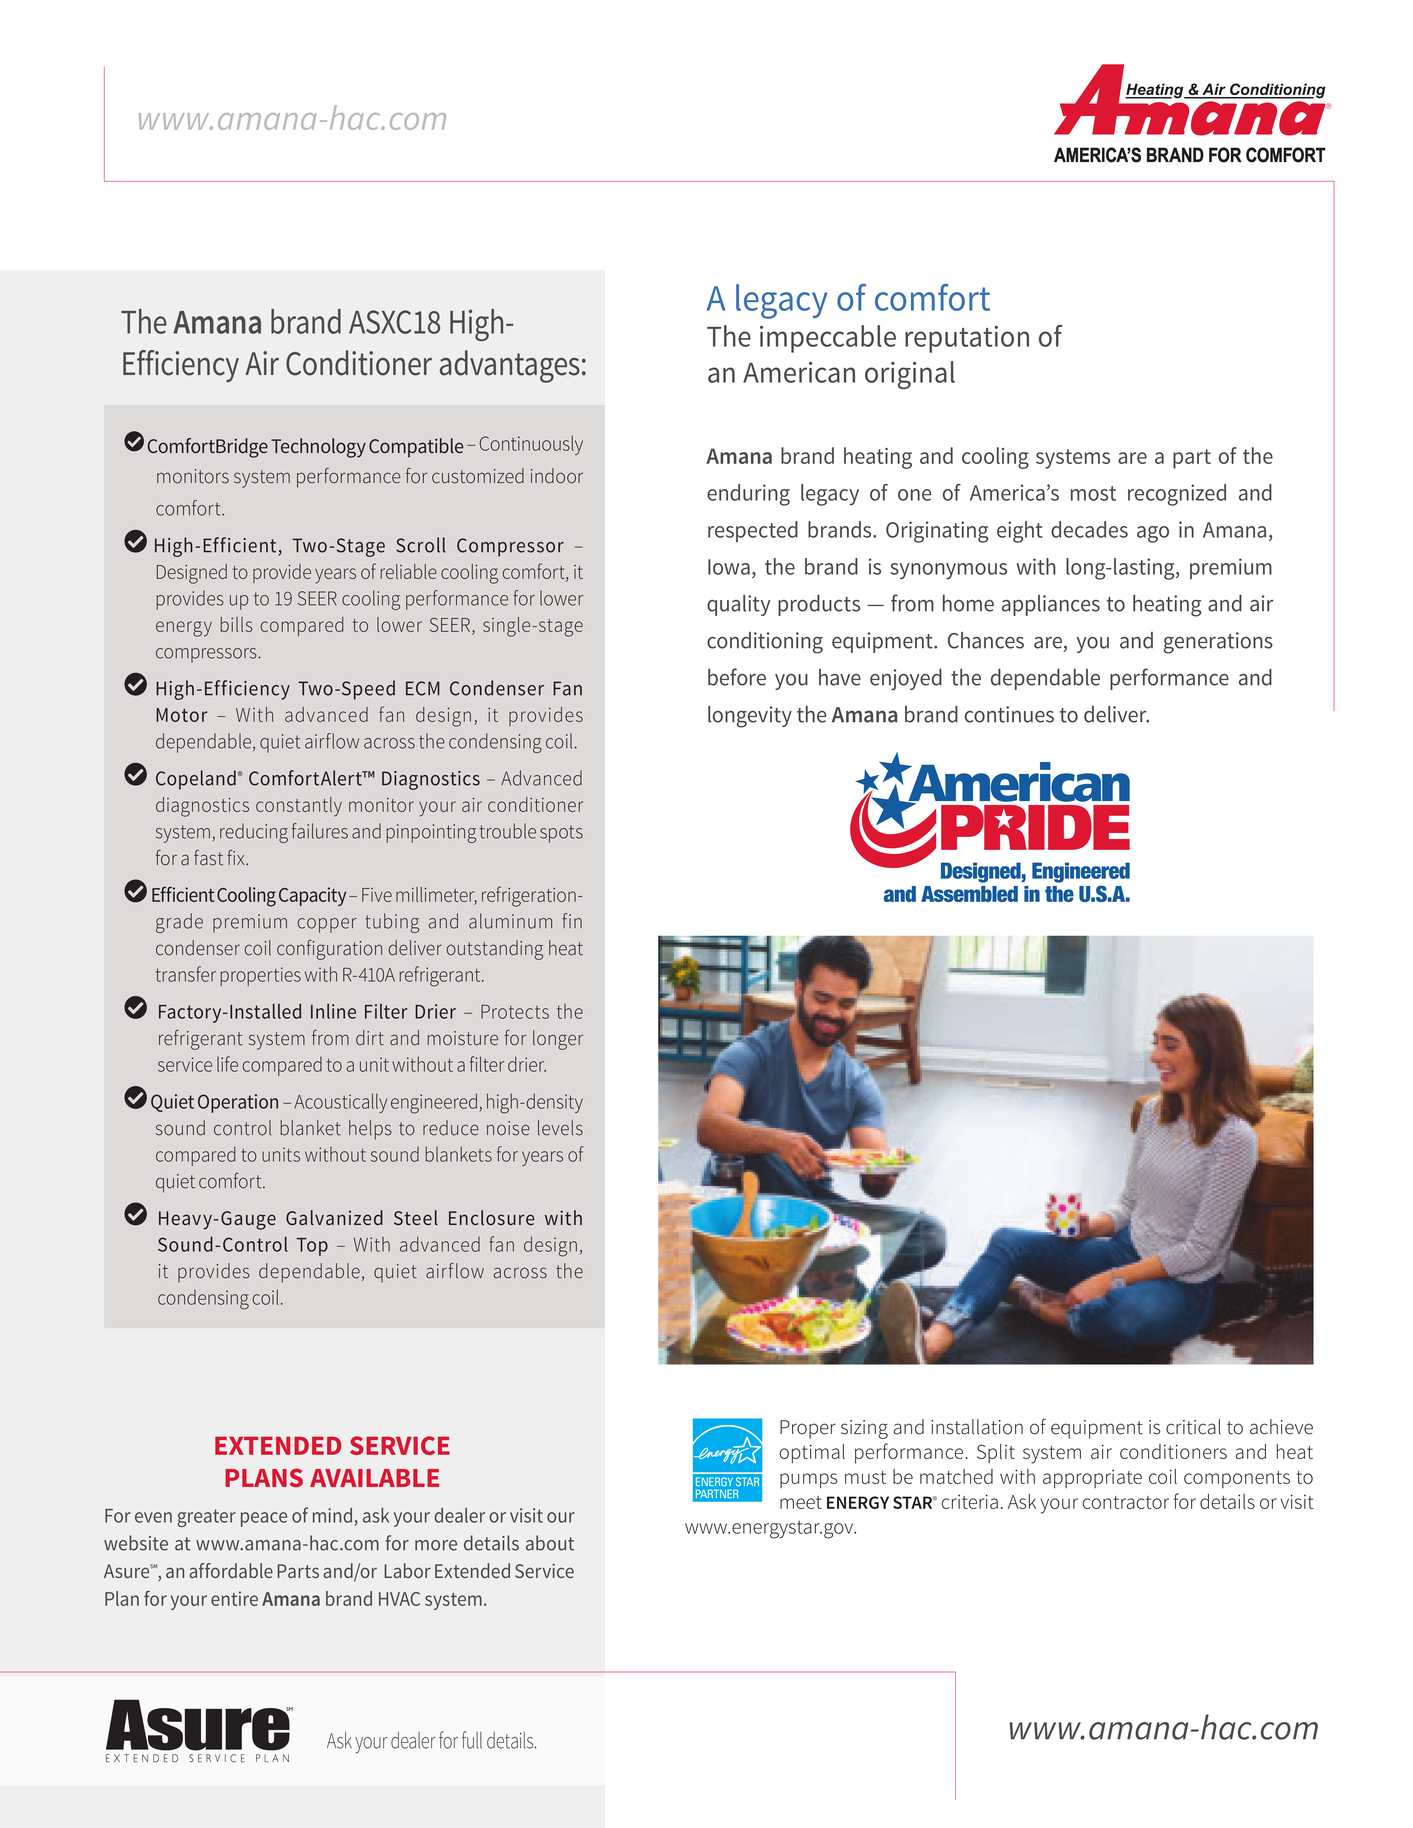 The width and height of the screenshot is (1413, 1828). What do you see at coordinates (1177, 495) in the screenshot?
I see `recognized` at bounding box center [1177, 495].
